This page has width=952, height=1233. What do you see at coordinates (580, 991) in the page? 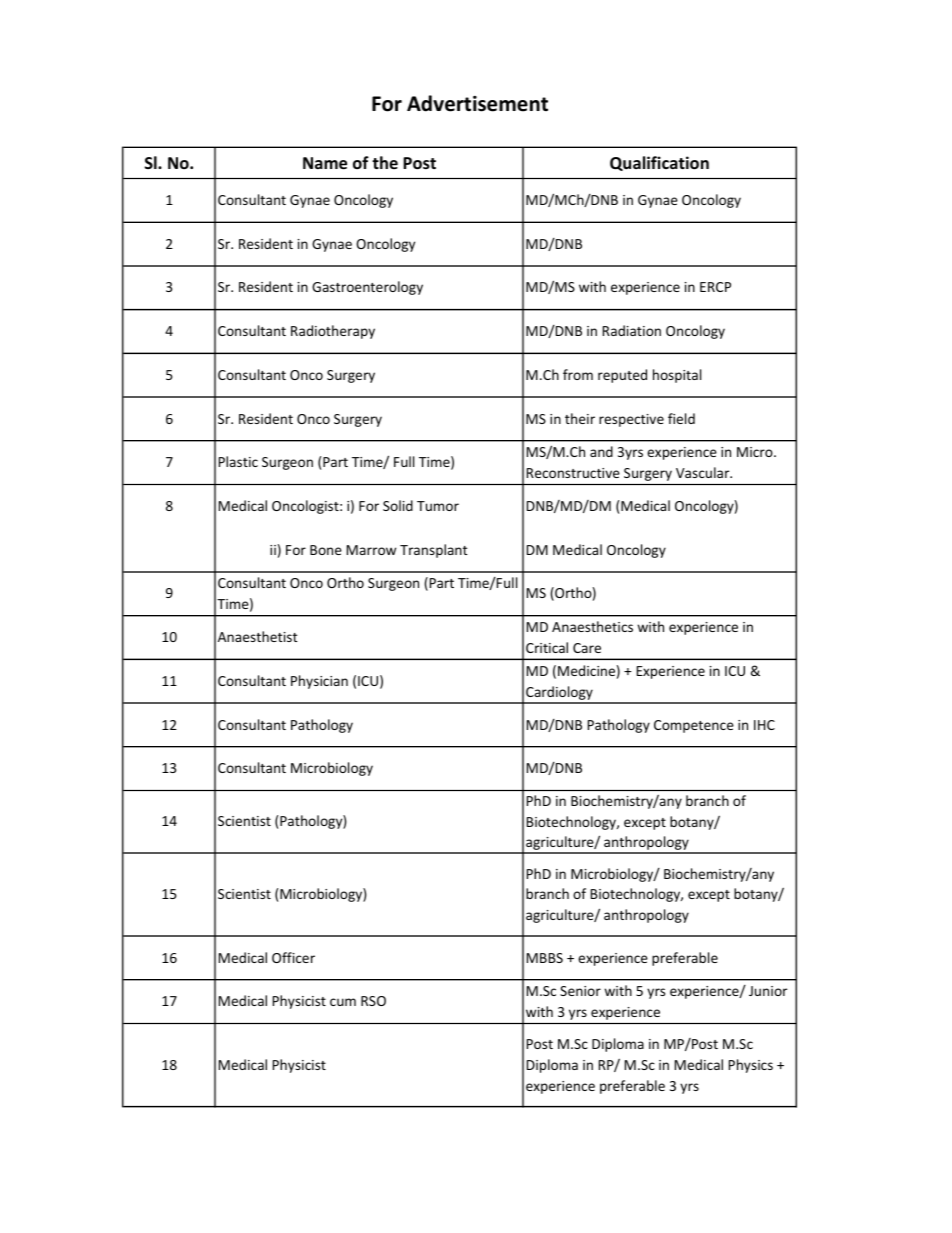
I see `Senior` at bounding box center [580, 991].
